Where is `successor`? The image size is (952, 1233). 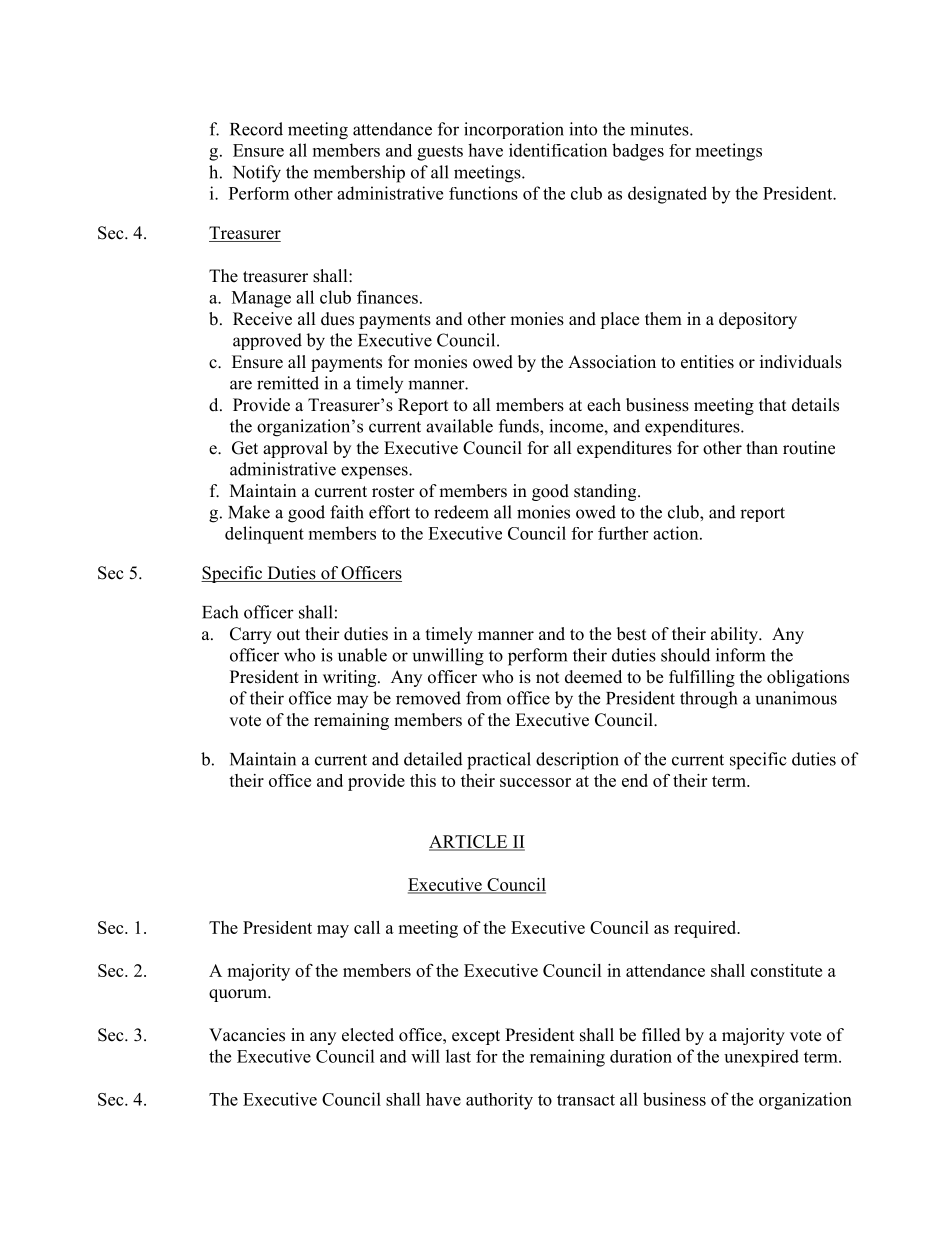 successor is located at coordinates (535, 782).
